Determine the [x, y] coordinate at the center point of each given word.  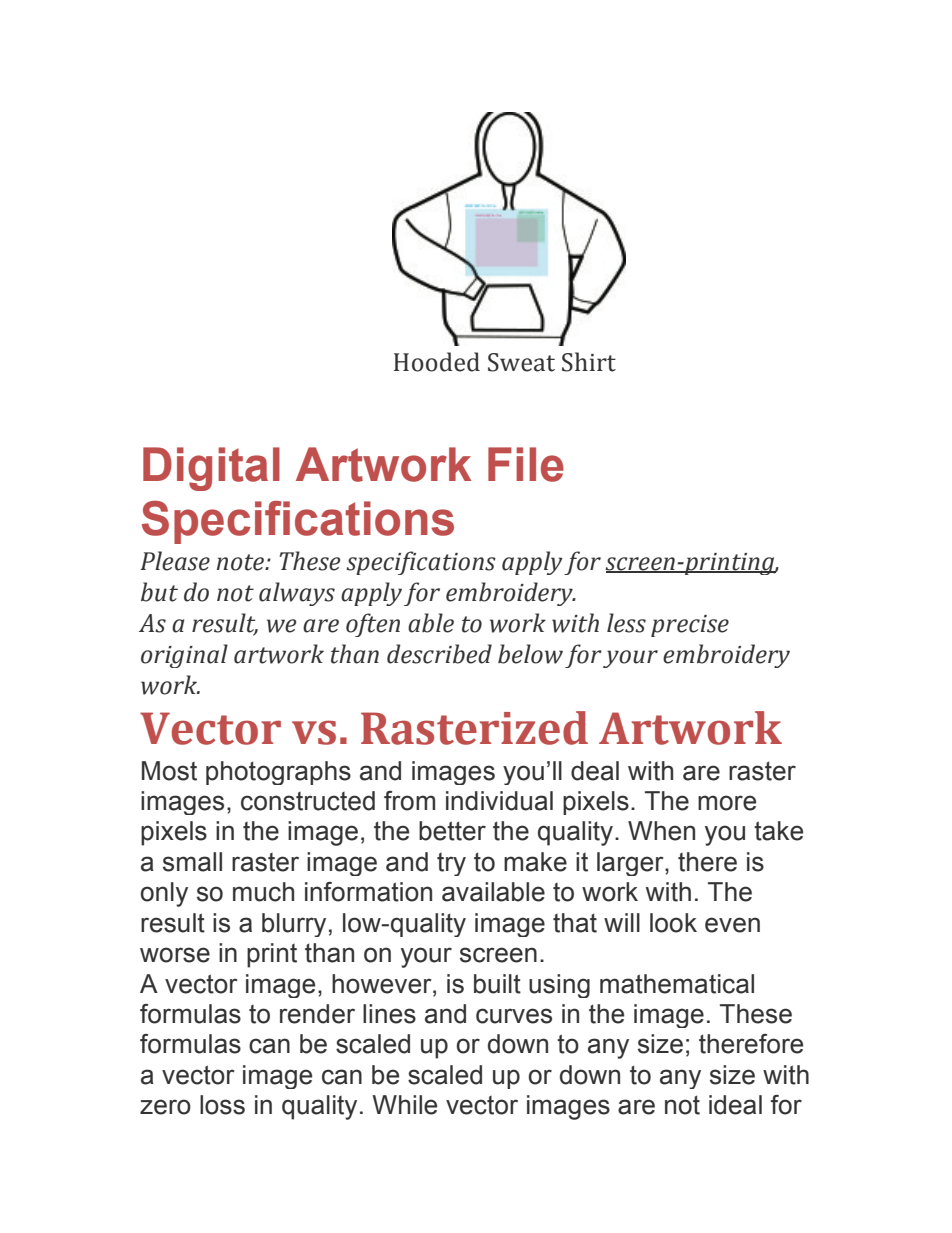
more [727, 803]
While [404, 1105]
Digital [211, 469]
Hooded [437, 362]
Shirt [589, 362]
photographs [278, 773]
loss [222, 1105]
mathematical [677, 984]
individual [499, 801]
